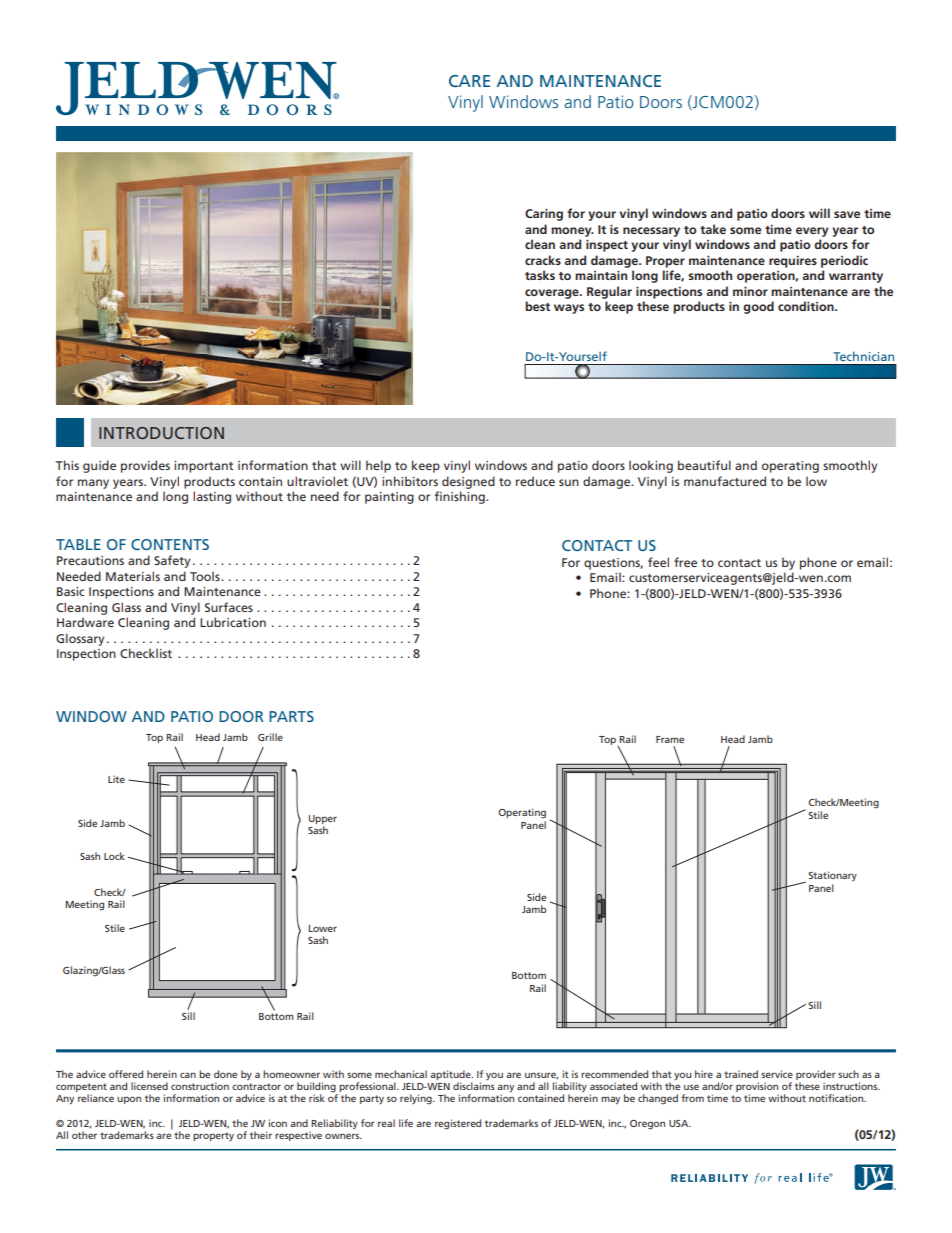  What do you see at coordinates (613, 564) in the screenshot?
I see `questions` at bounding box center [613, 564].
